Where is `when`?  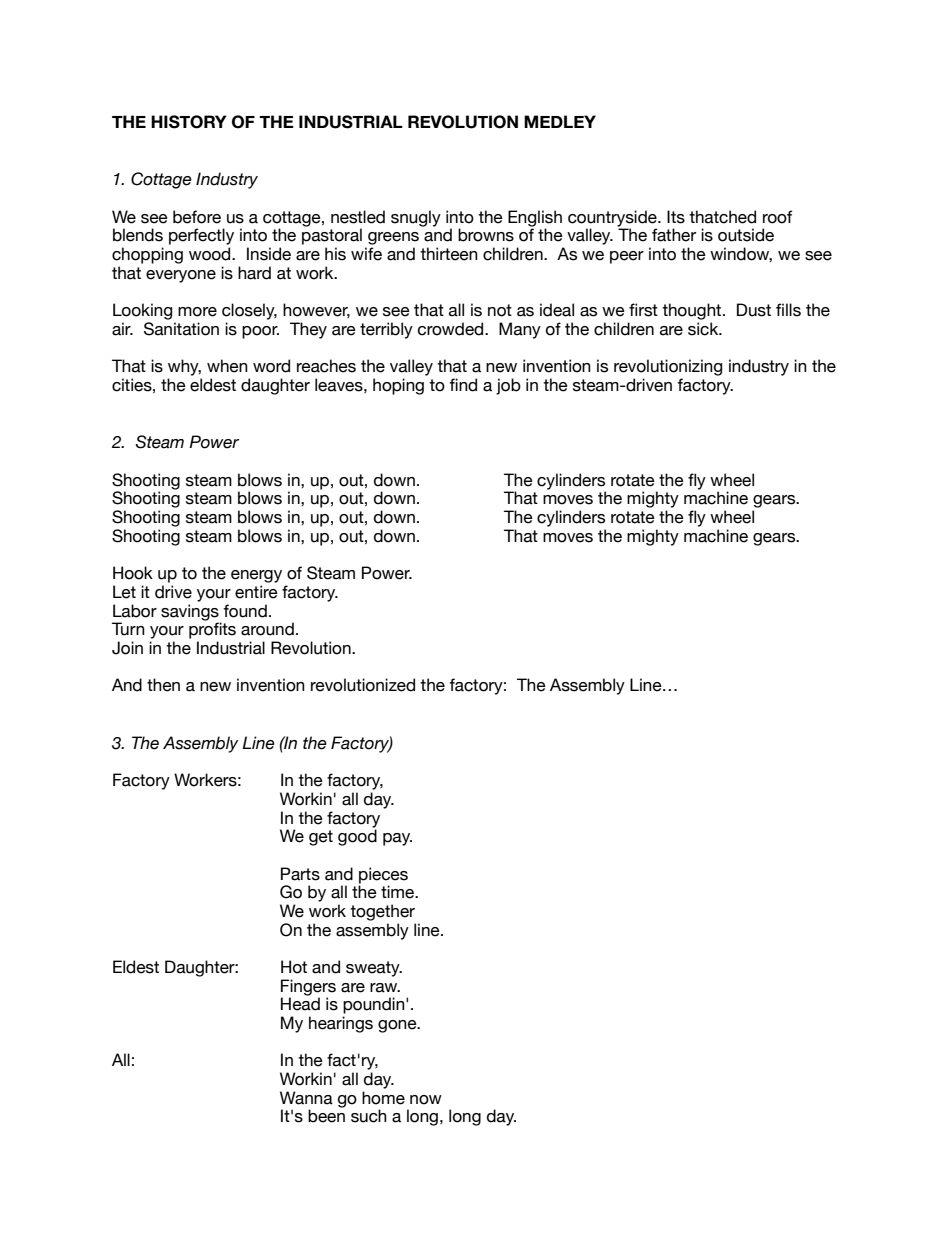
when is located at coordinates (227, 366).
